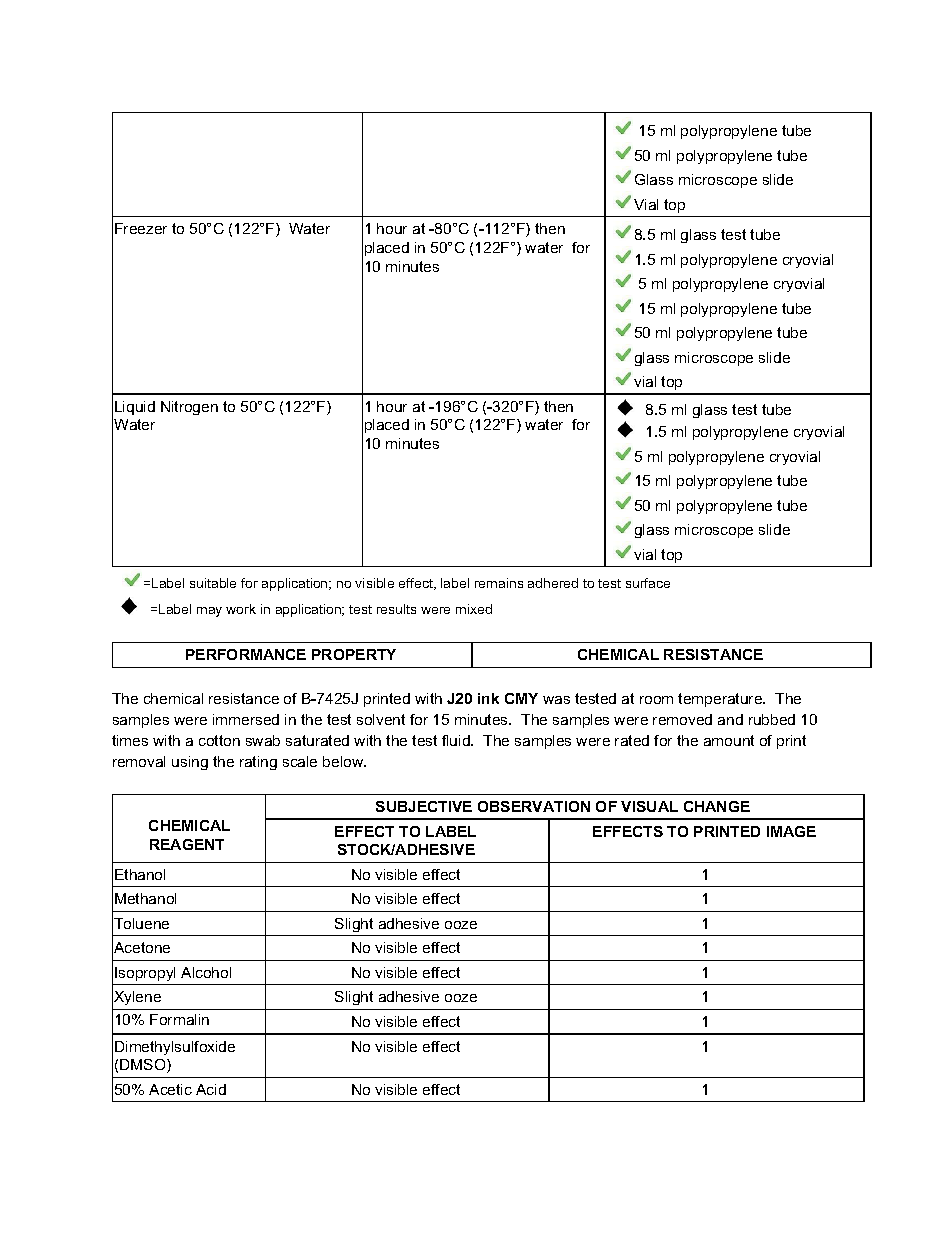 The image size is (952, 1233). I want to click on suitable, so click(213, 583).
